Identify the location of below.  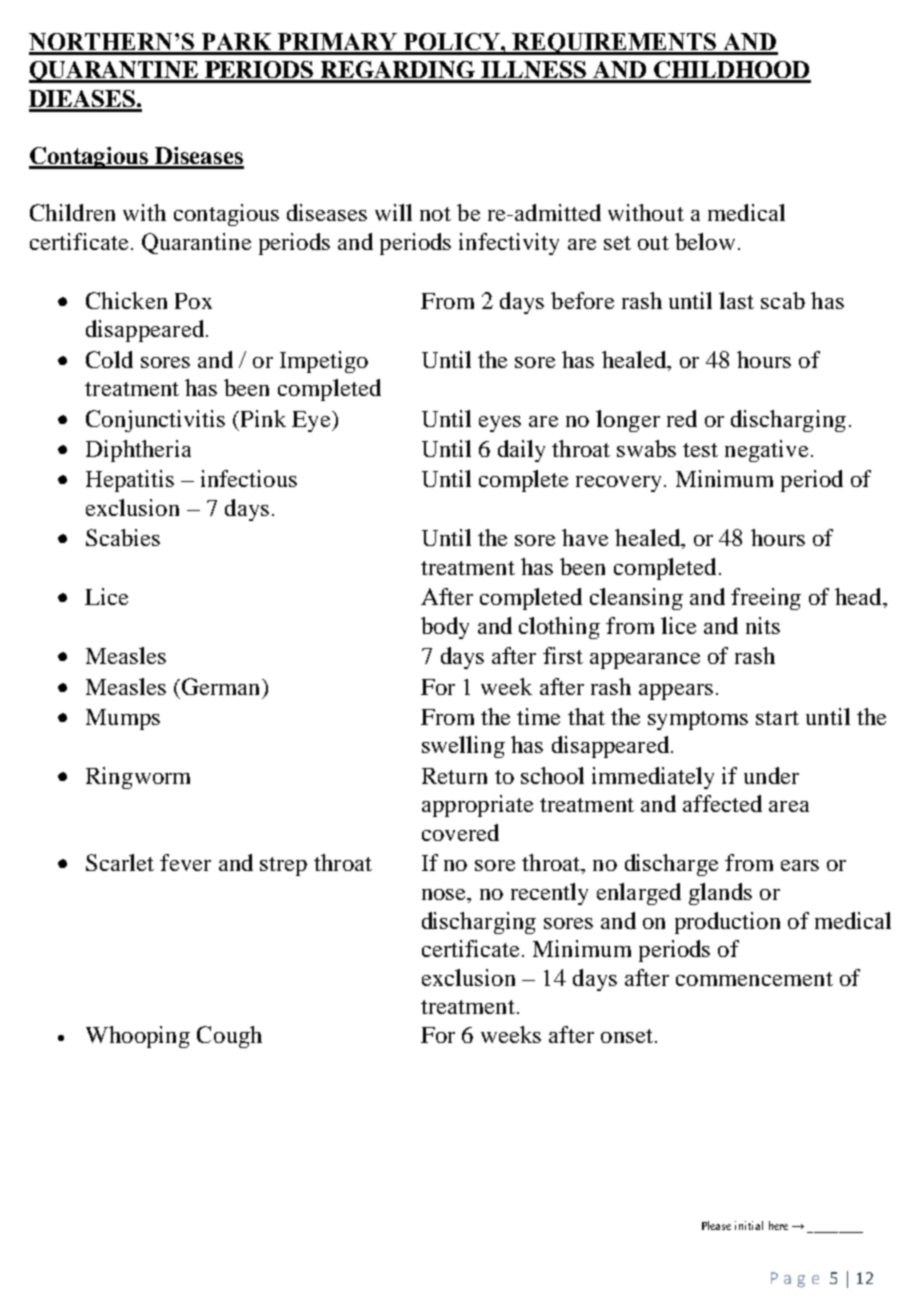
(705, 241).
